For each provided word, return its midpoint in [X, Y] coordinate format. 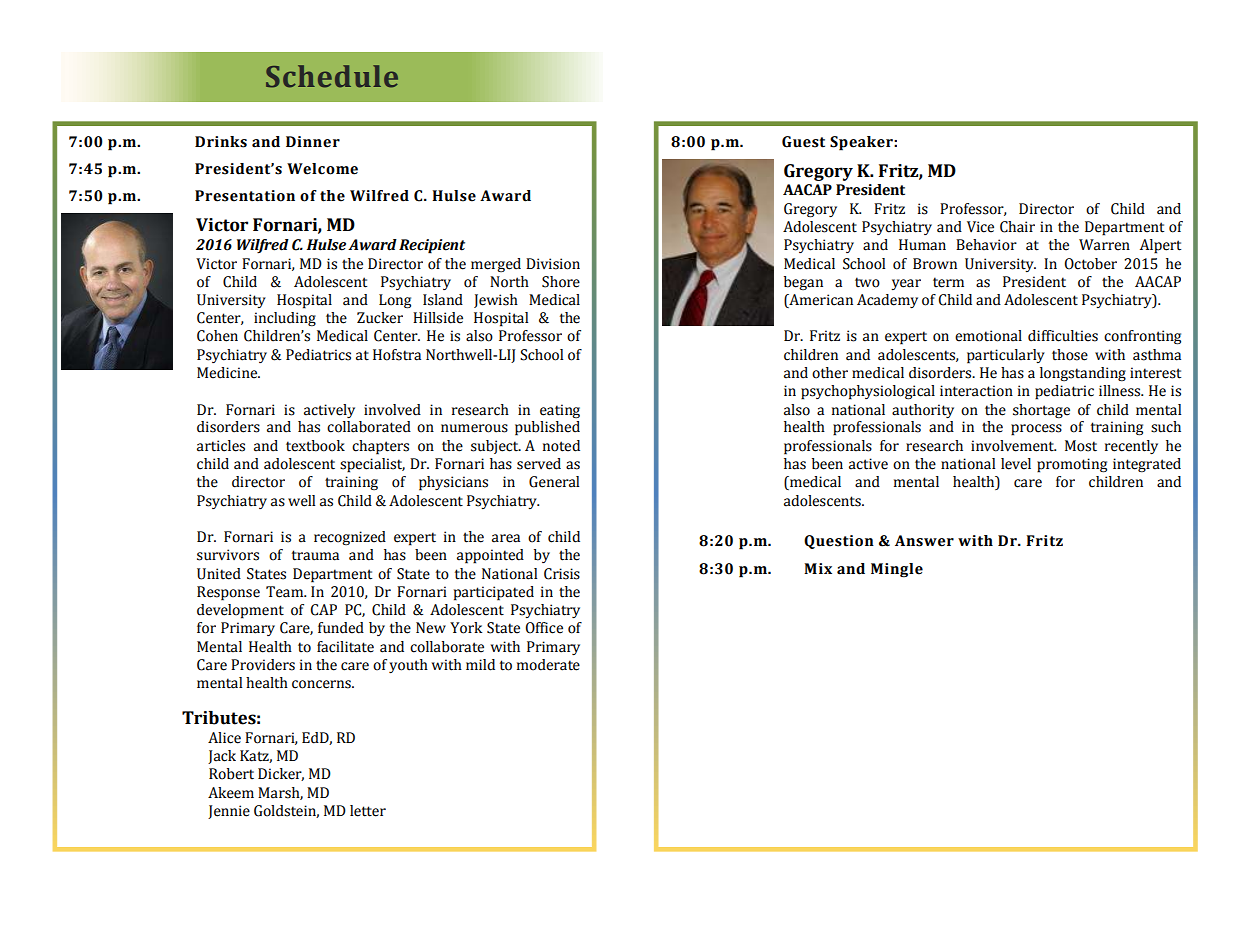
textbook [315, 446]
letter [368, 811]
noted [561, 446]
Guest [803, 142]
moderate [548, 665]
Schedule [332, 76]
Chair [1017, 227]
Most [1081, 446]
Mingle [897, 570]
